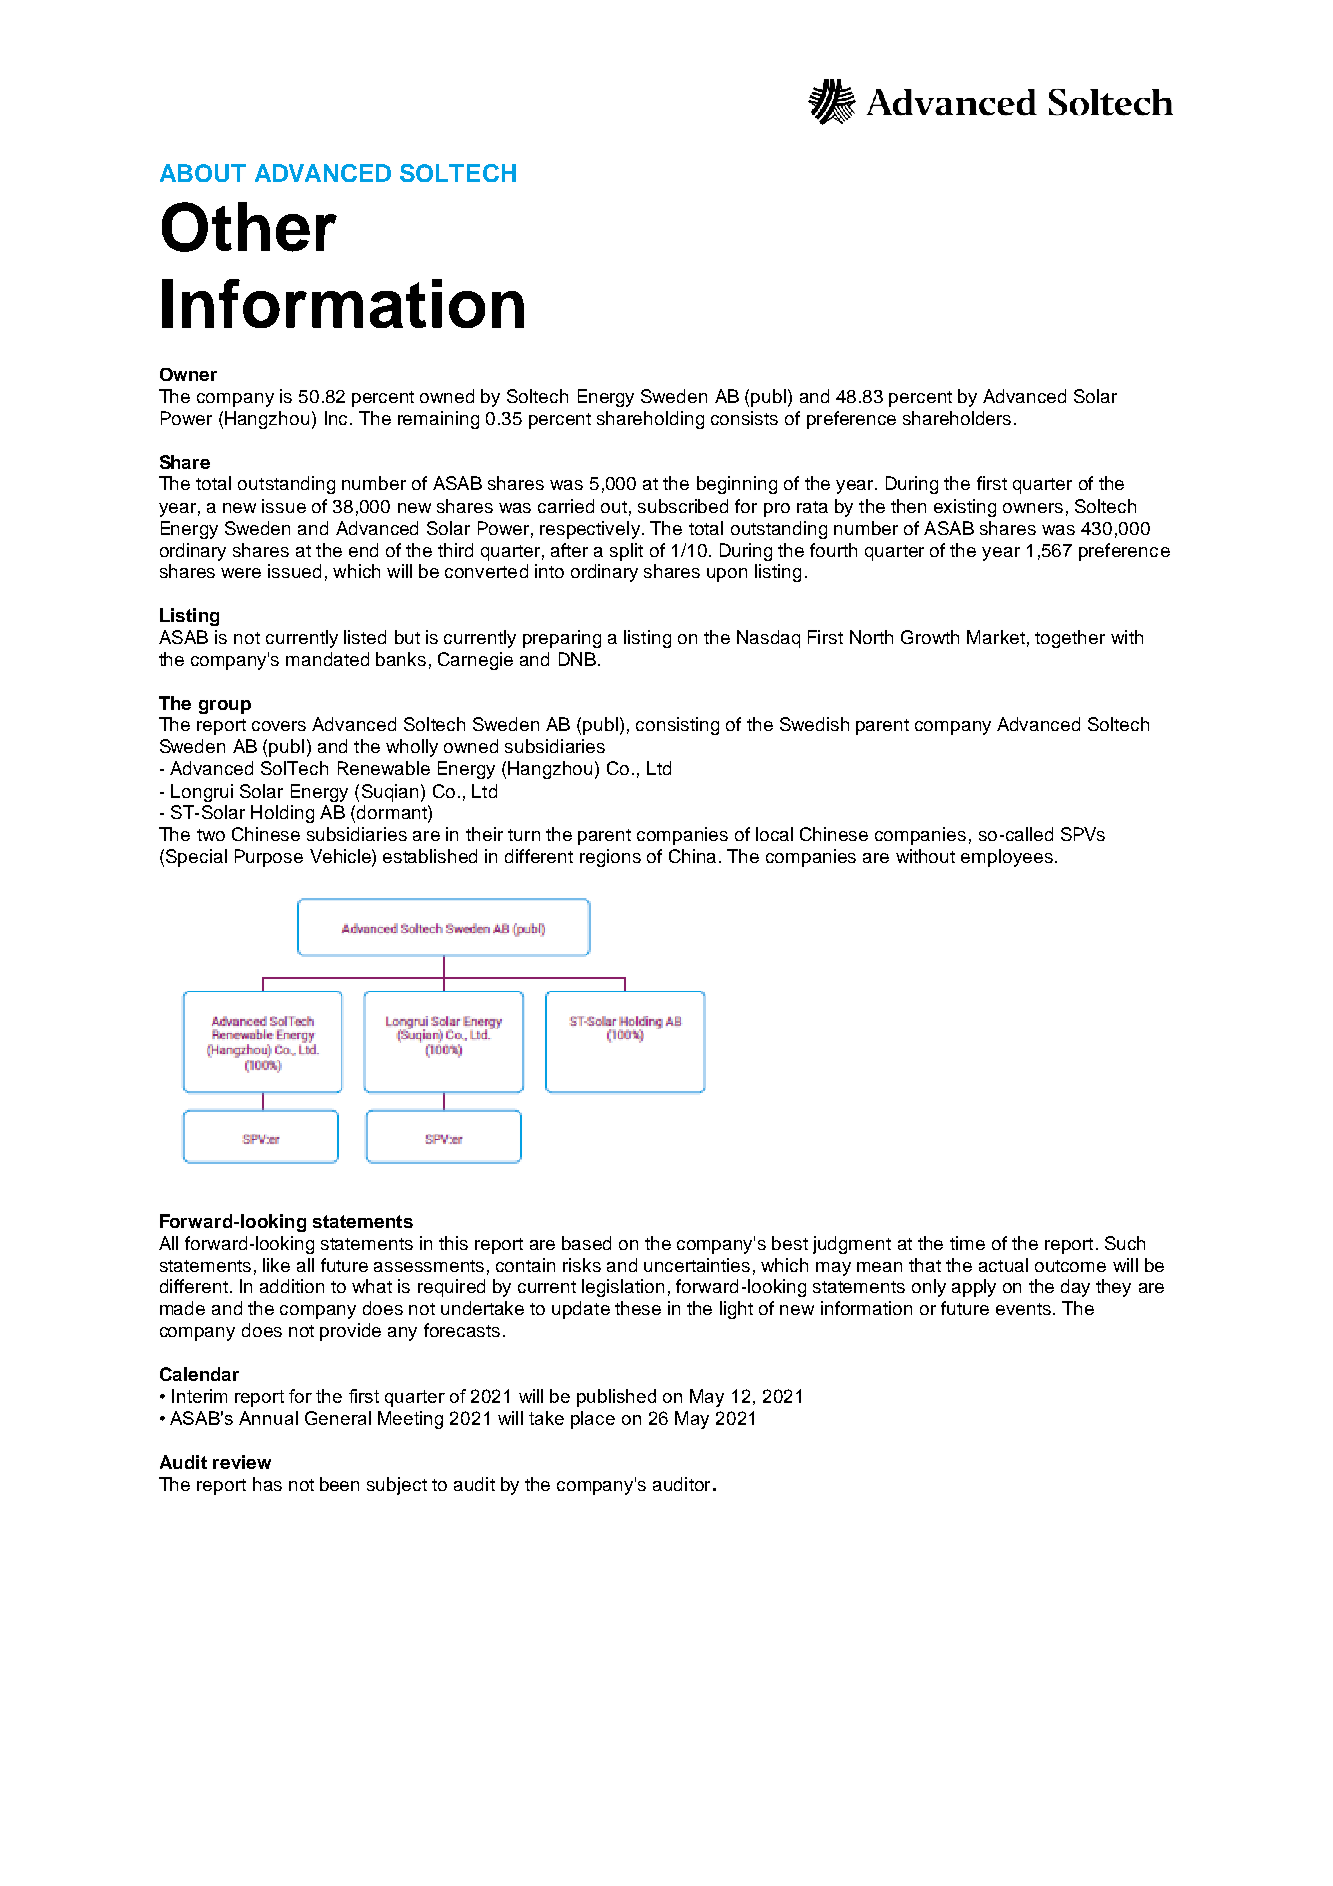  What do you see at coordinates (1023, 1309) in the page?
I see `events` at bounding box center [1023, 1309].
